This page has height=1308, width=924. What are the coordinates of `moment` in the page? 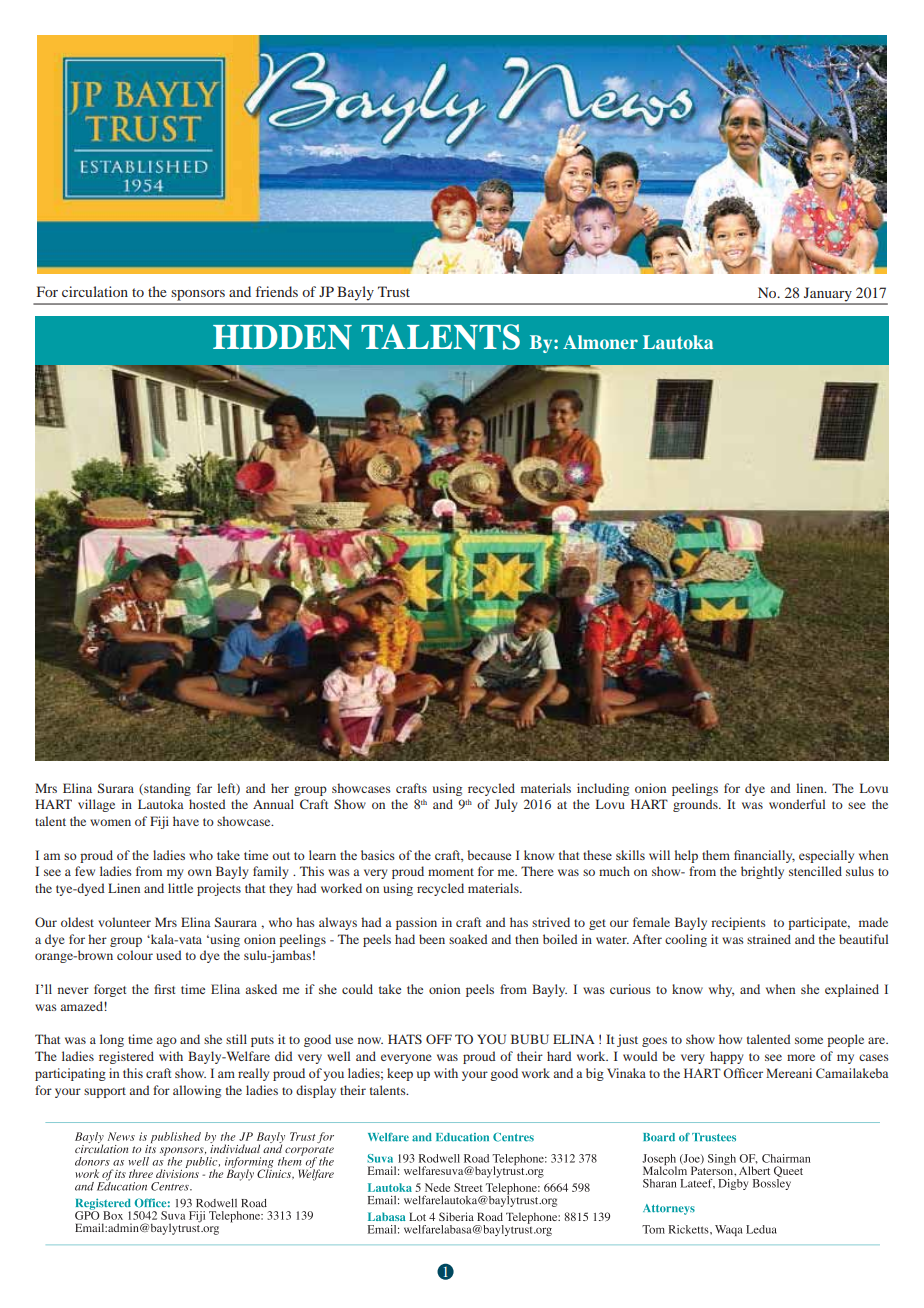 It's located at (451, 872).
